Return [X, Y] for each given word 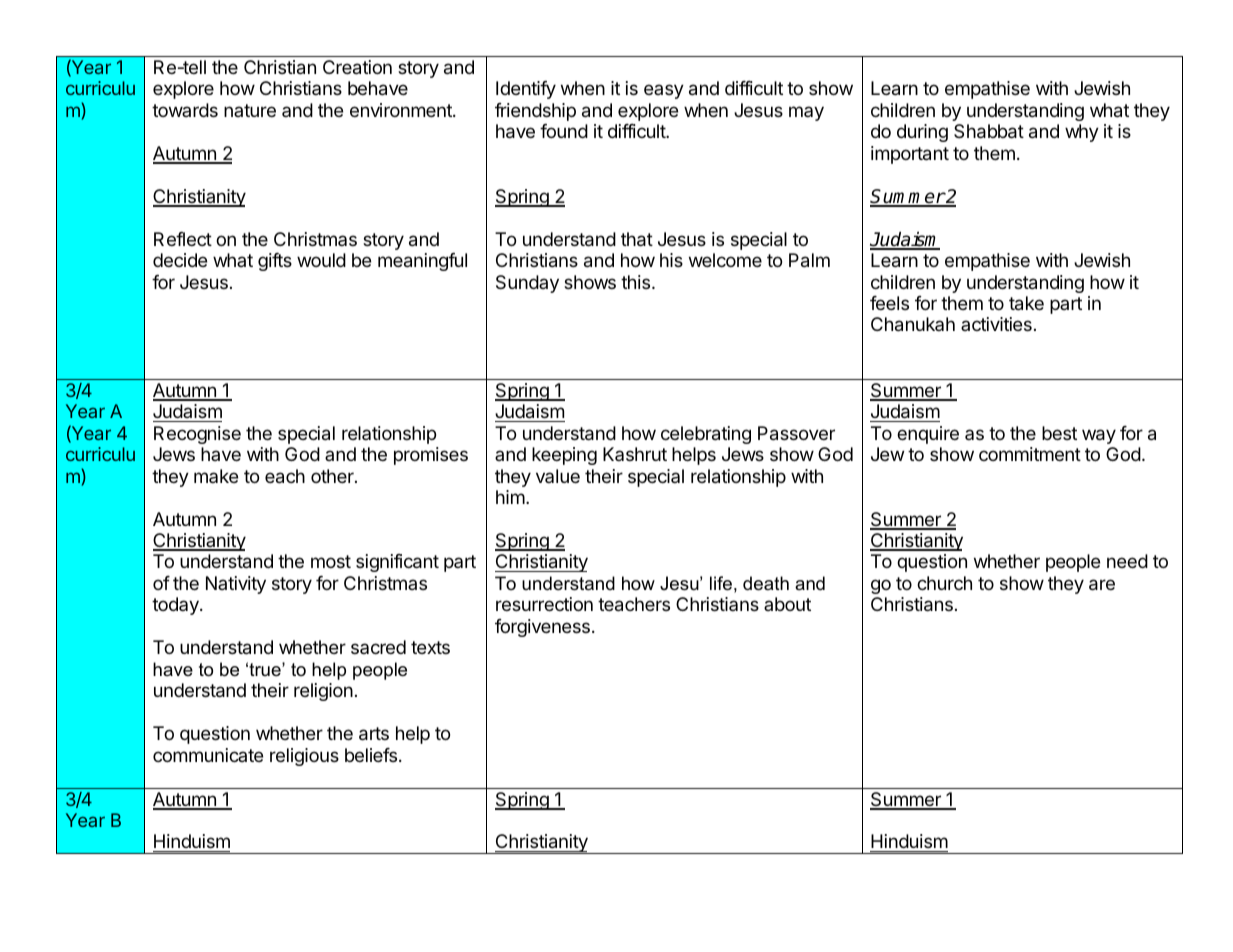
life [721, 583]
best [1059, 433]
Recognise [197, 435]
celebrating [706, 435]
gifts [275, 262]
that [637, 239]
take [1026, 303]
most [331, 561]
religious [304, 757]
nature [250, 110]
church [944, 583]
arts [374, 734]
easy [664, 91]
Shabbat [989, 131]
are [1102, 585]
